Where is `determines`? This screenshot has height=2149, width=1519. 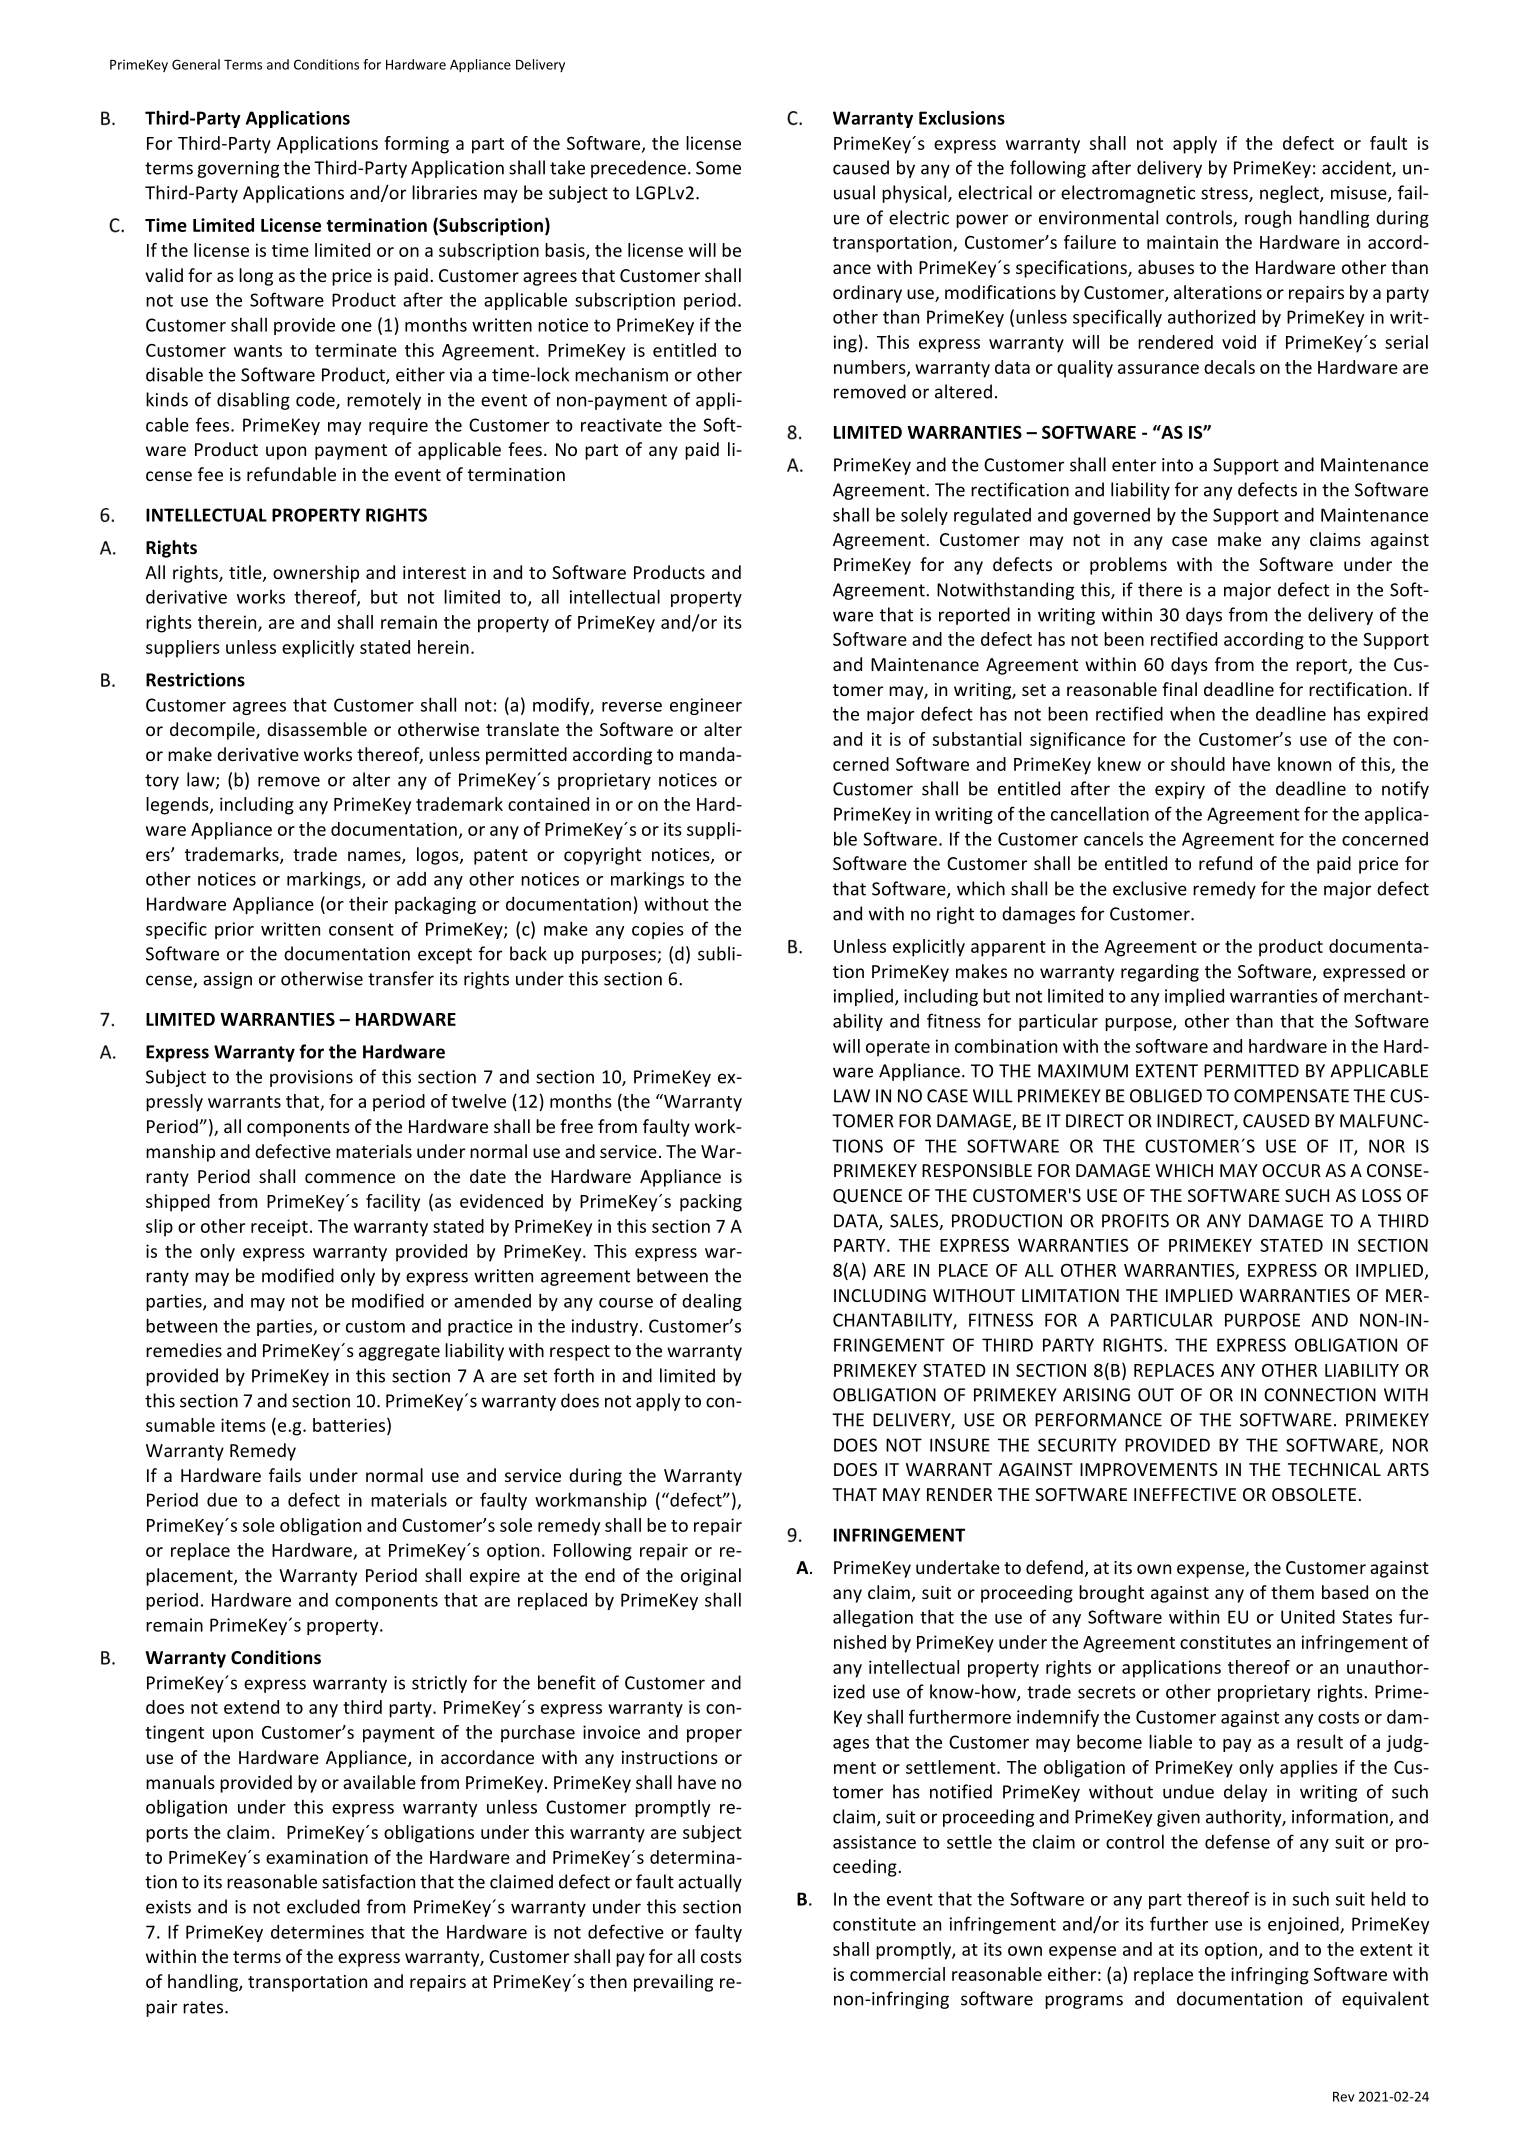 determines is located at coordinates (317, 1932).
